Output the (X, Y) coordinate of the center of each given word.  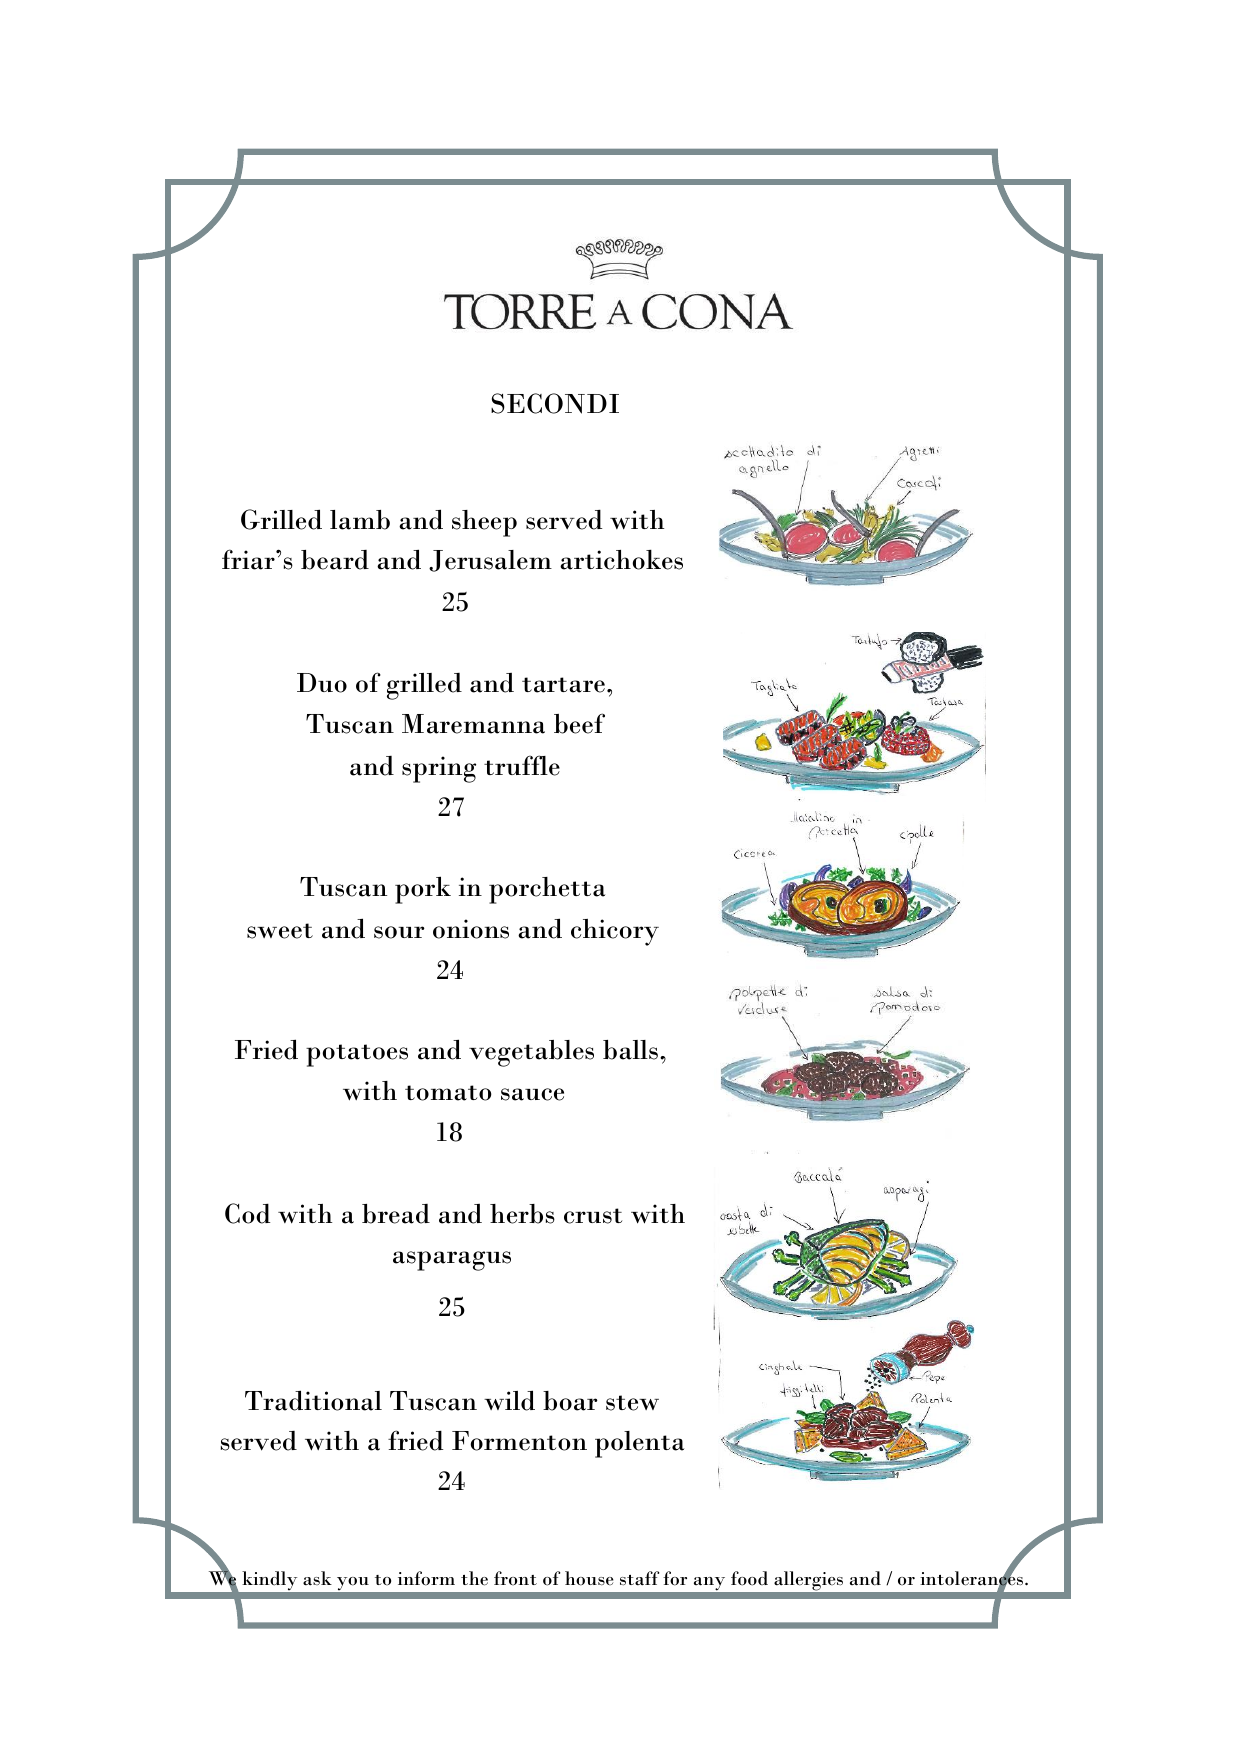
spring (439, 769)
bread (396, 1214)
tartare (563, 685)
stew (632, 1403)
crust (593, 1216)
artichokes (621, 559)
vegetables (531, 1053)
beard (335, 560)
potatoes (357, 1055)
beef (579, 723)
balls (630, 1050)
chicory (615, 932)
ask (317, 1578)
